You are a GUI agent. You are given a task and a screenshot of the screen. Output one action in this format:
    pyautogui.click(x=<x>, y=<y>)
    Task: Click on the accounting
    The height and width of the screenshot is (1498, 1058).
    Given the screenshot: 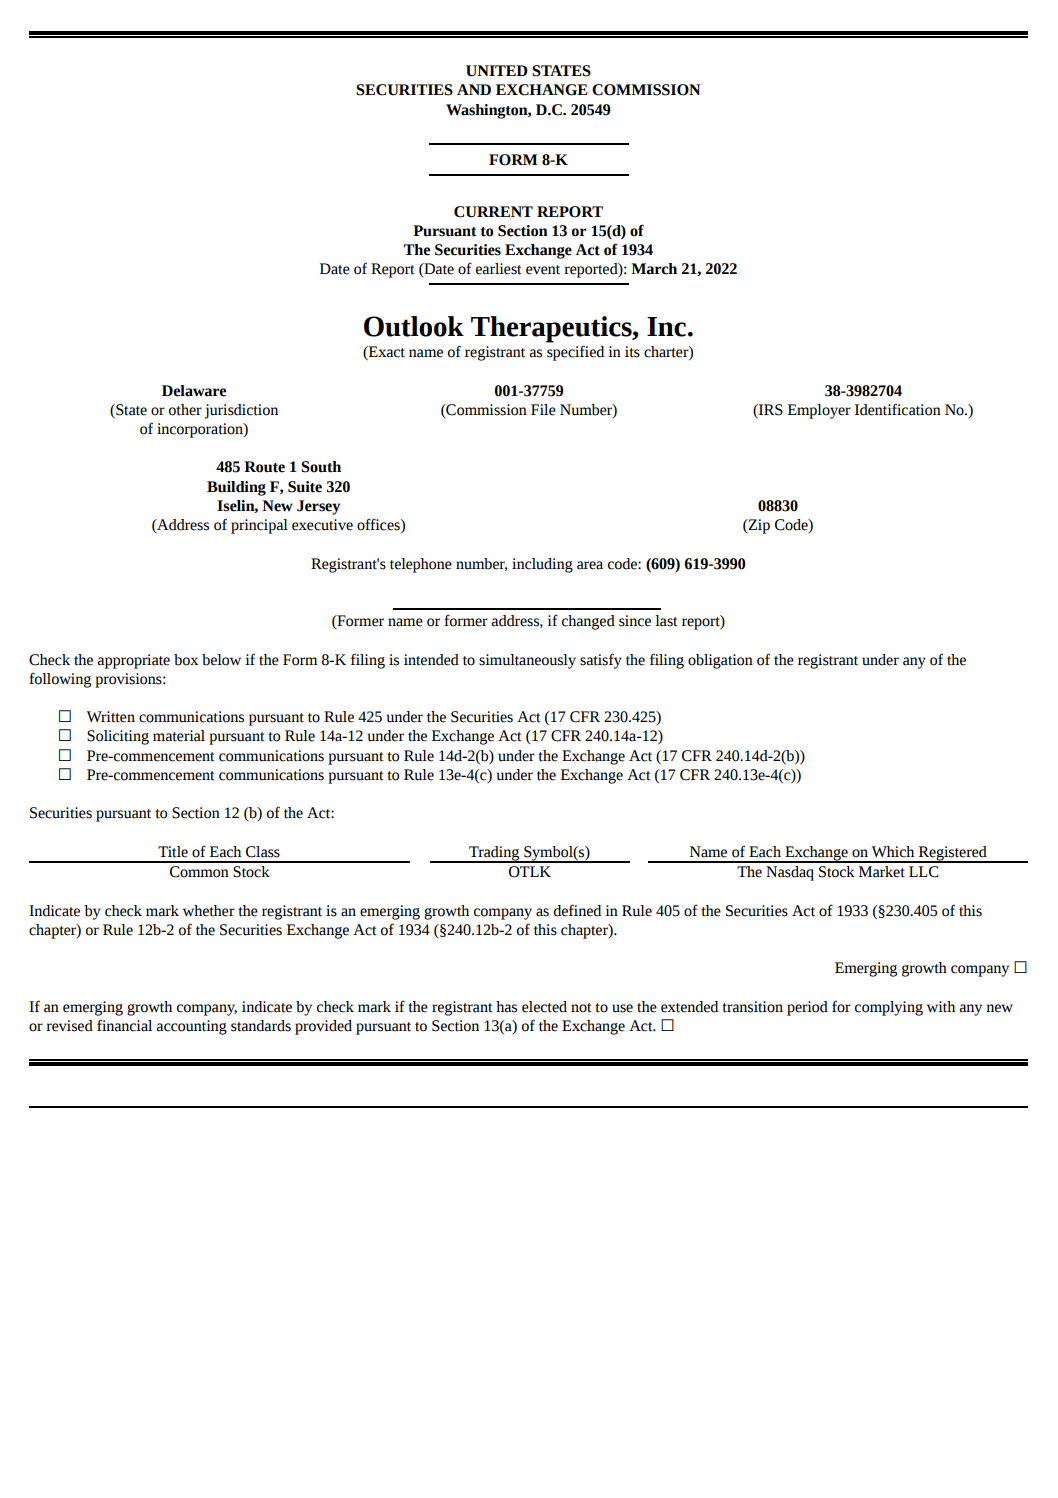 What is the action you would take?
    pyautogui.click(x=192, y=1027)
